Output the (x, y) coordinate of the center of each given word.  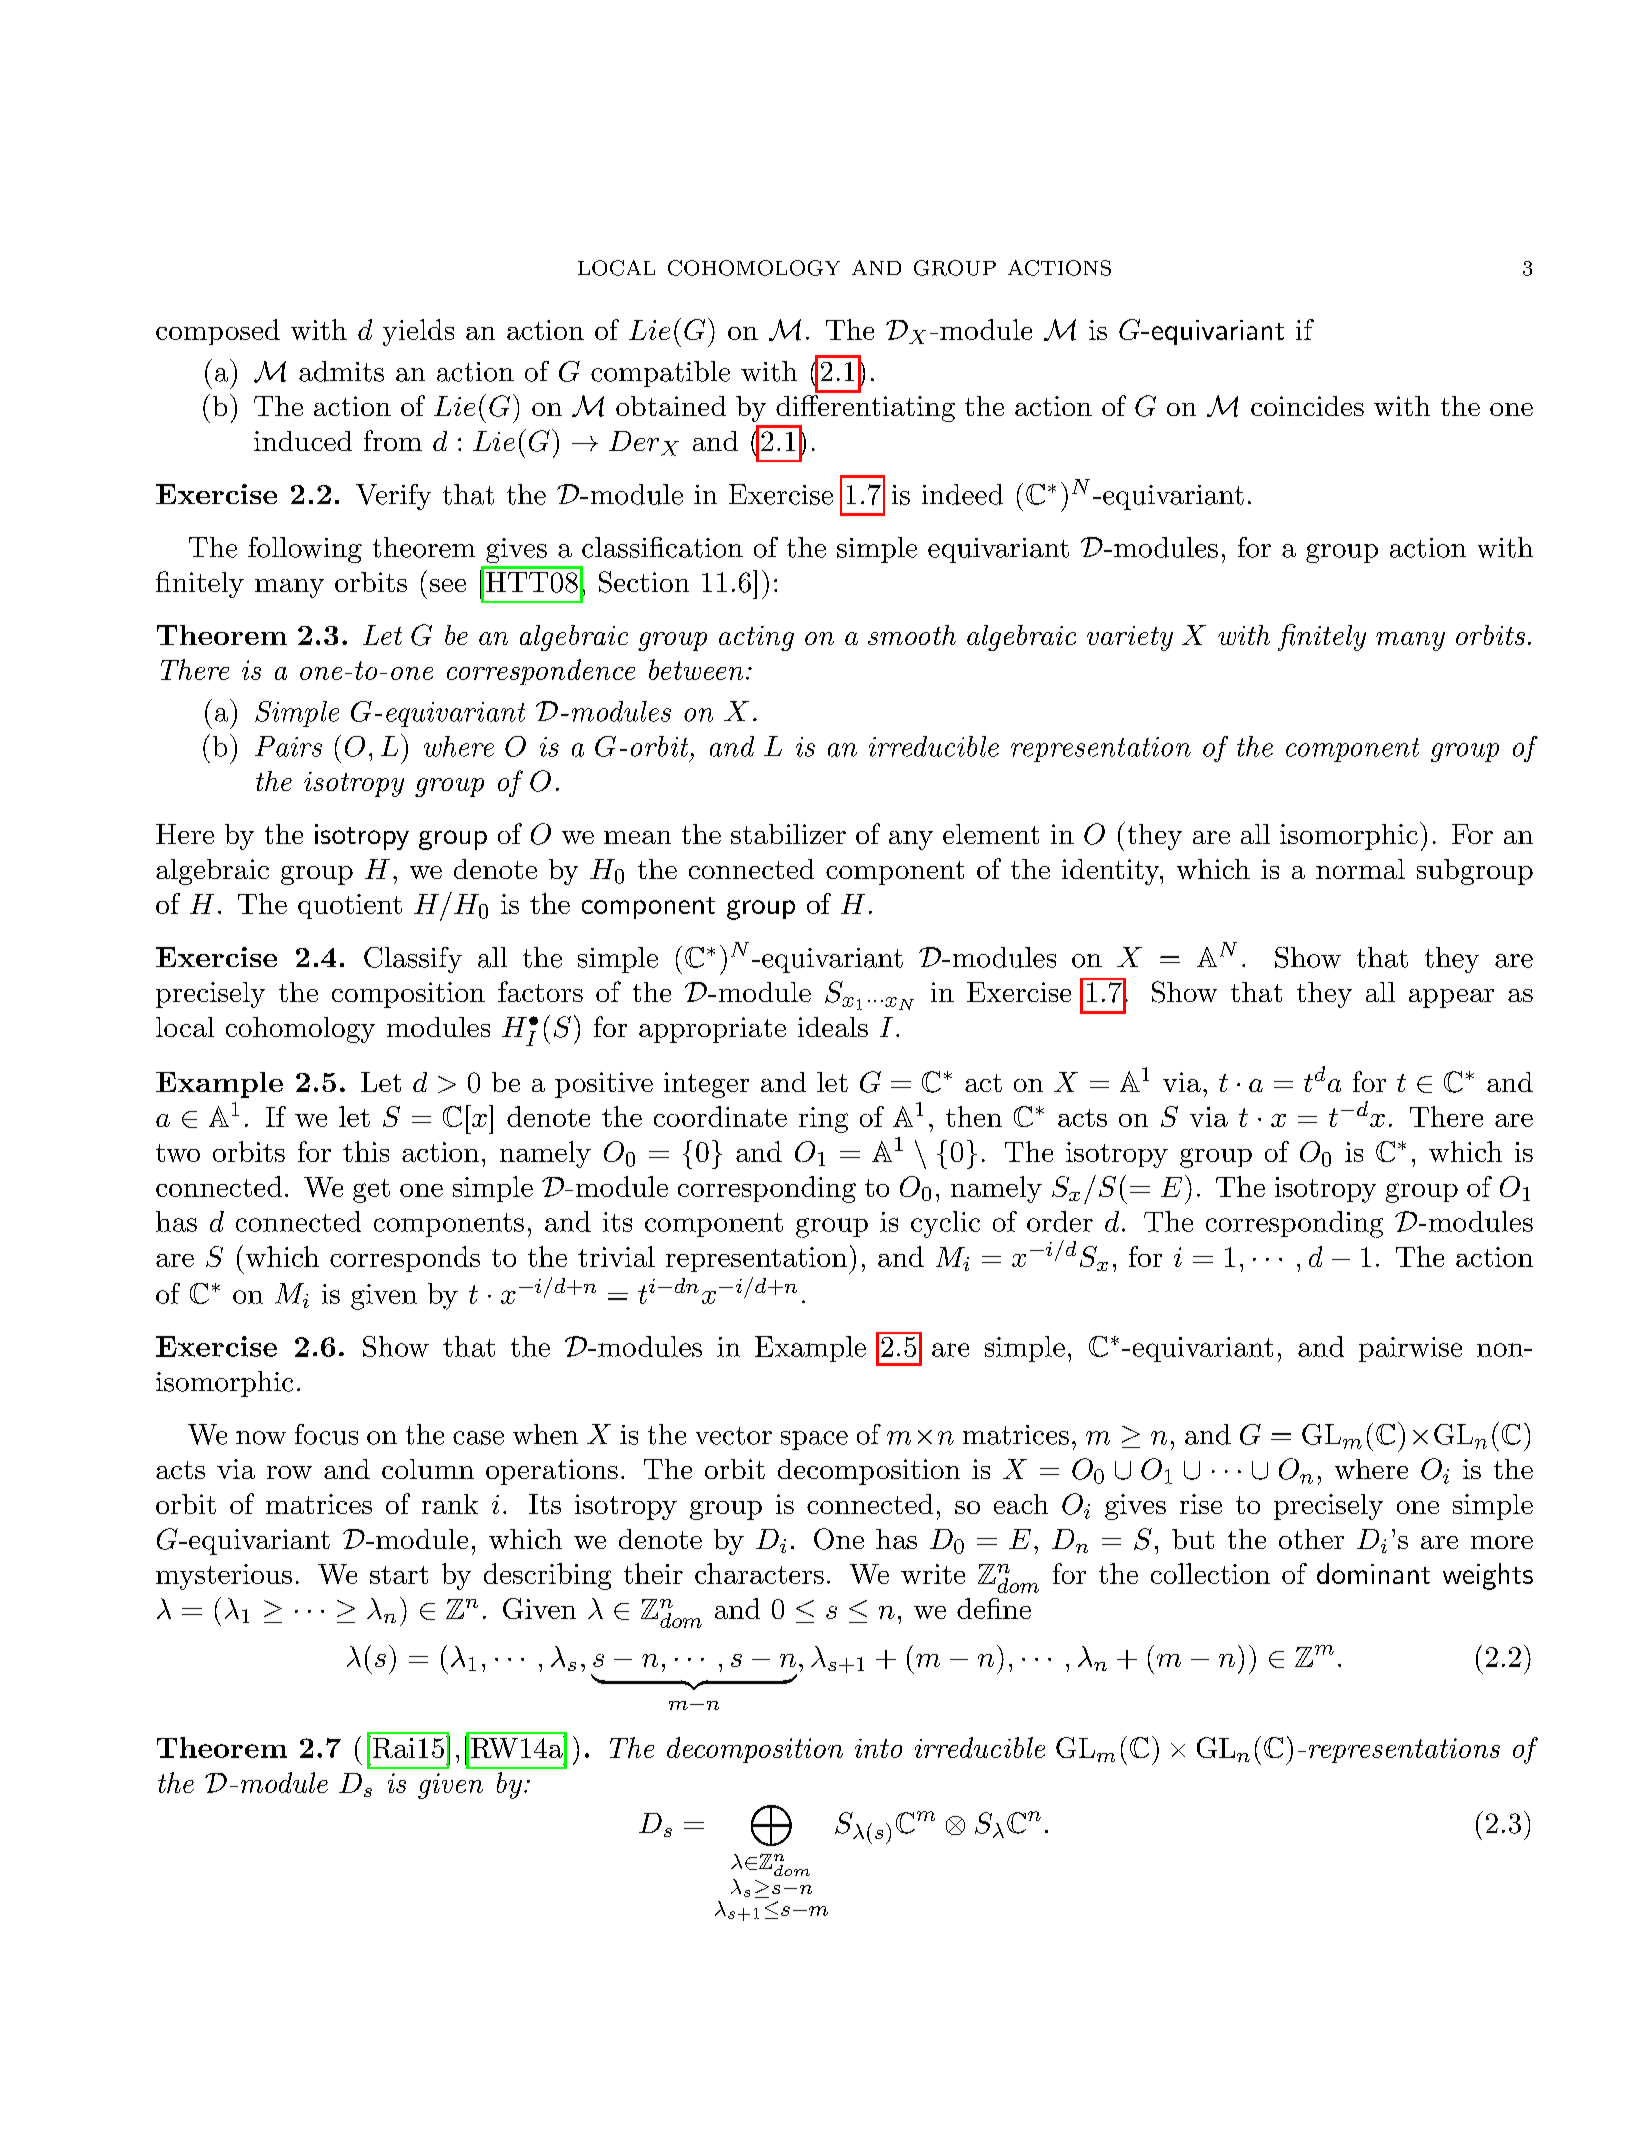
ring (823, 1120)
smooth (912, 635)
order (1060, 1221)
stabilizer (788, 834)
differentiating (865, 408)
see (448, 585)
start (399, 1575)
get (371, 1191)
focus (326, 1434)
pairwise (1410, 1349)
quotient (350, 906)
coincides (1307, 406)
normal (1360, 869)
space (814, 1440)
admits (341, 371)
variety (1130, 638)
